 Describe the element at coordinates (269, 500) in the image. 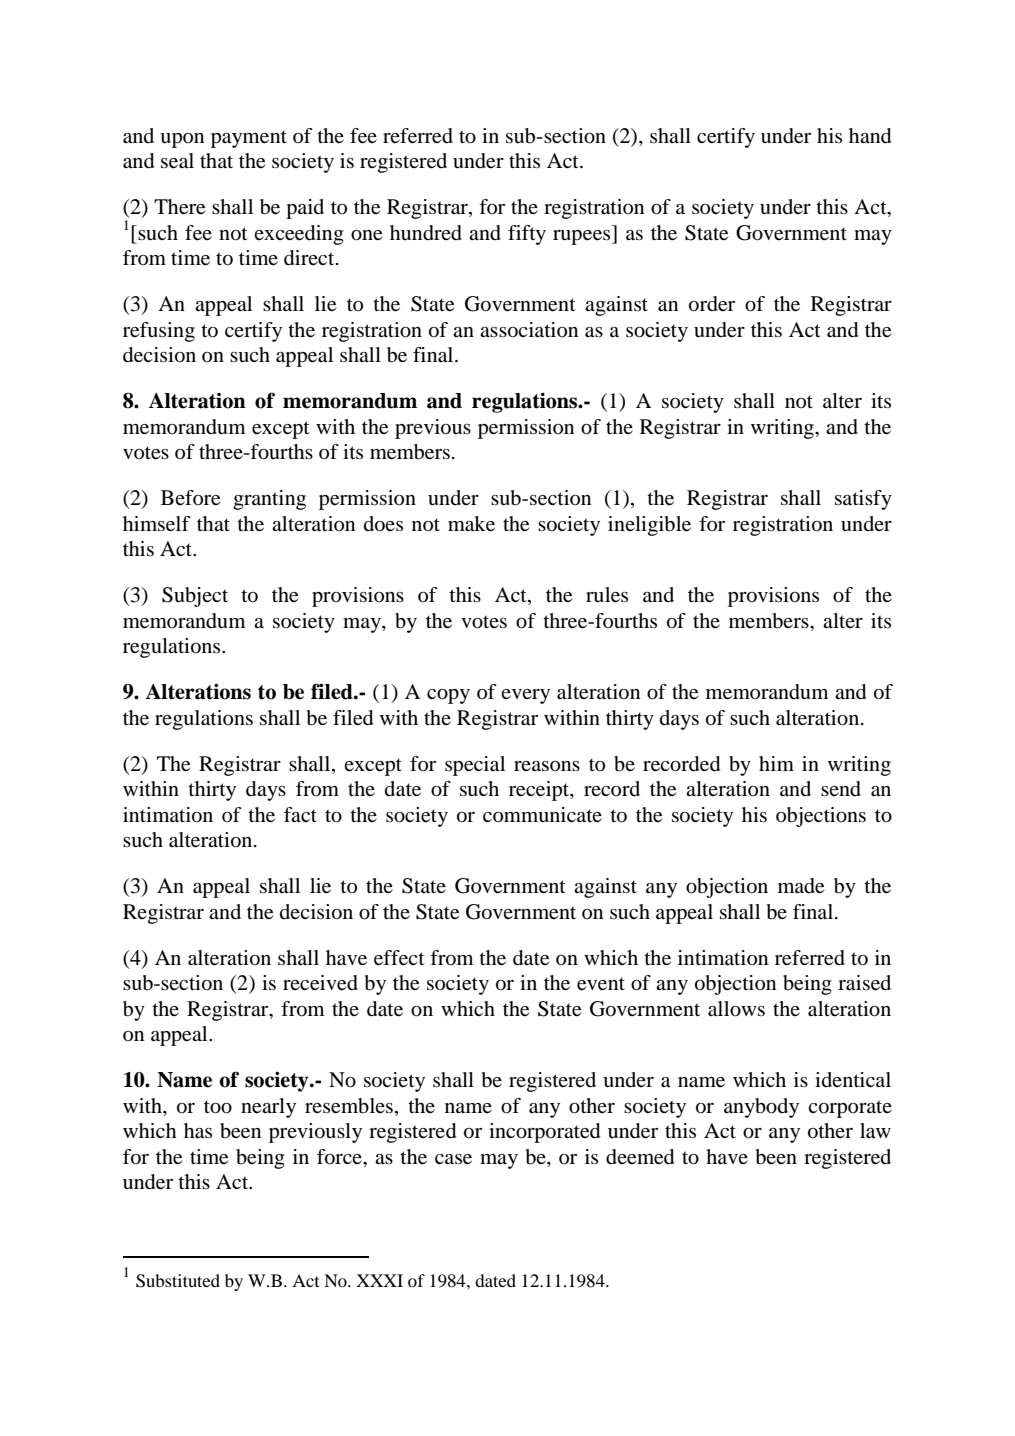

I see `granting` at that location.
